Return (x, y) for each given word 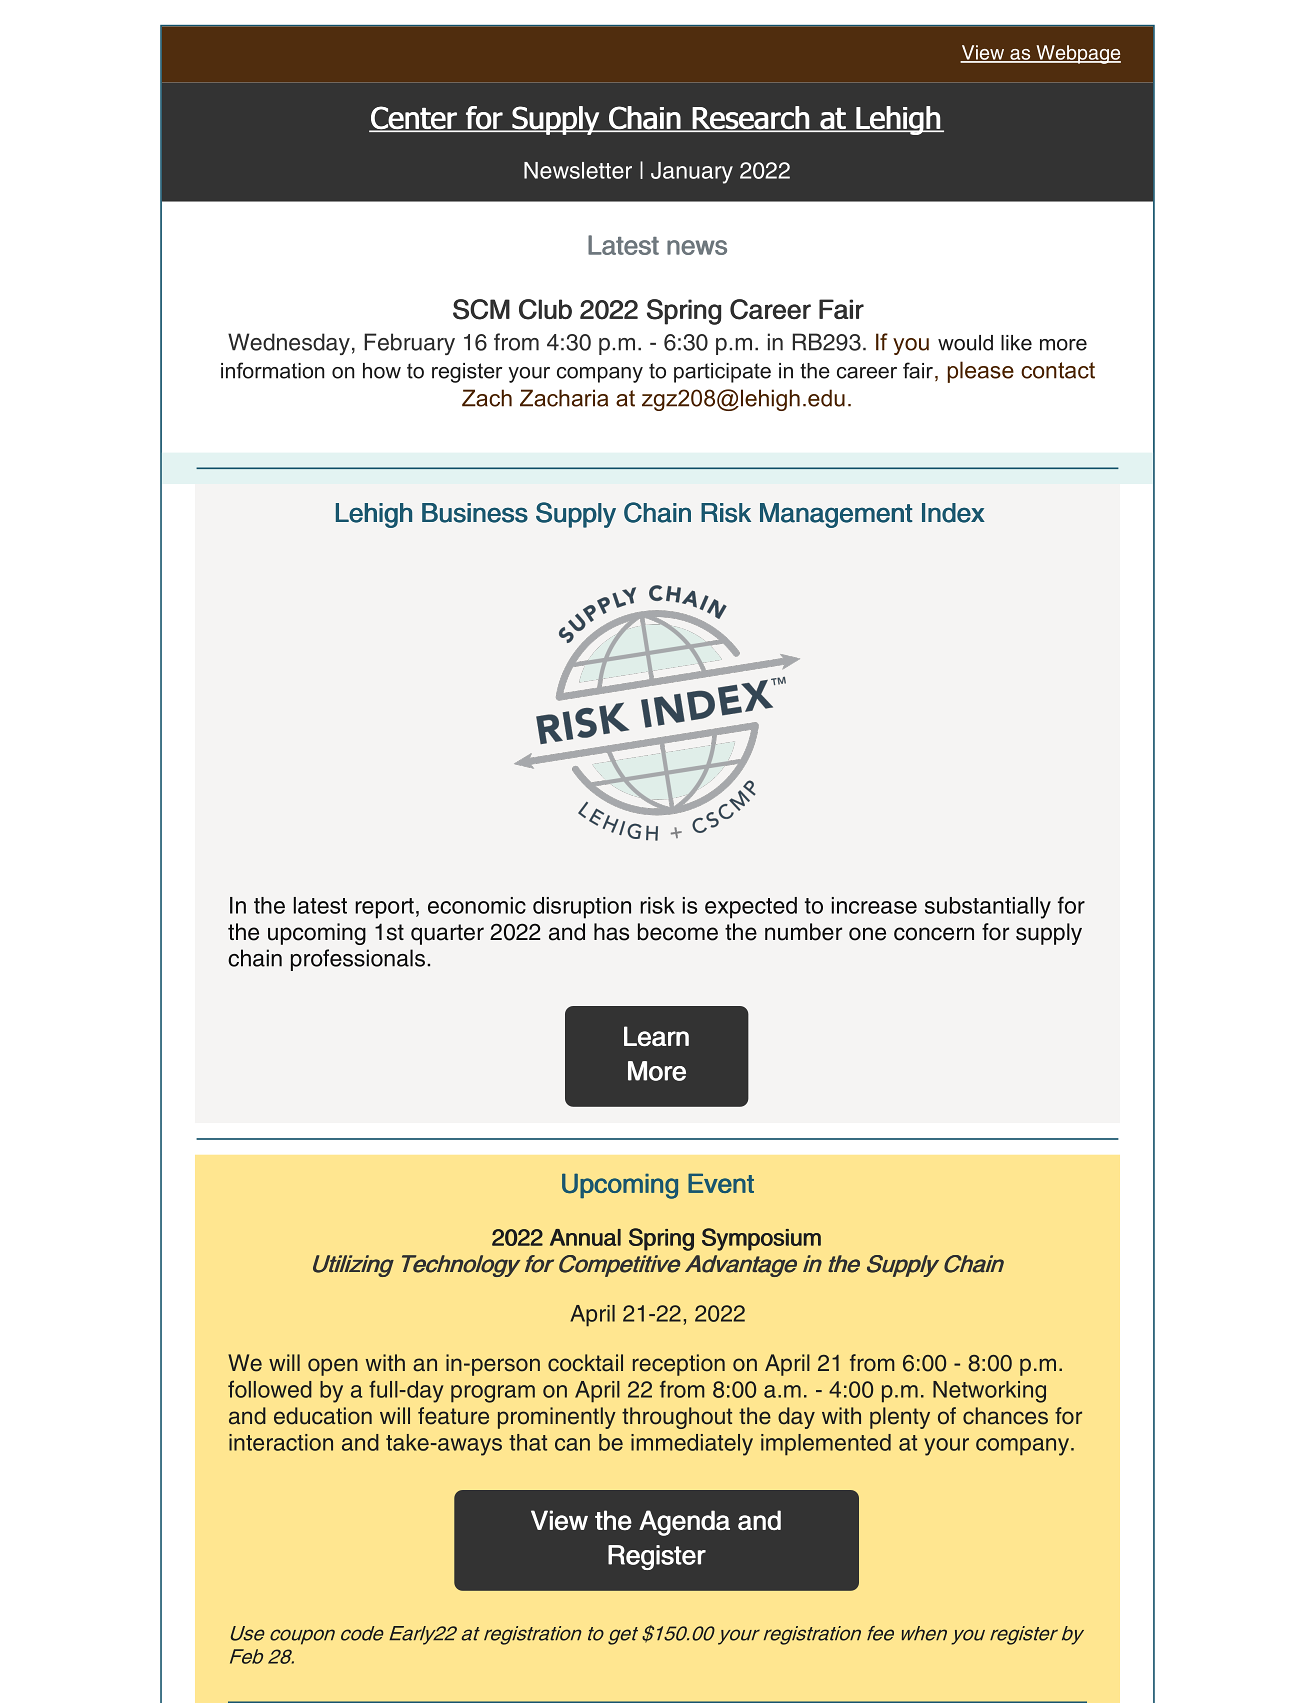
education (323, 1416)
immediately (692, 1445)
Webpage (1077, 54)
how (382, 371)
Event (721, 1183)
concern (934, 934)
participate (722, 373)
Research (750, 119)
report (384, 908)
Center (414, 119)
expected (751, 908)
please (981, 372)
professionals (358, 960)
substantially (988, 908)
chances (1005, 1416)
